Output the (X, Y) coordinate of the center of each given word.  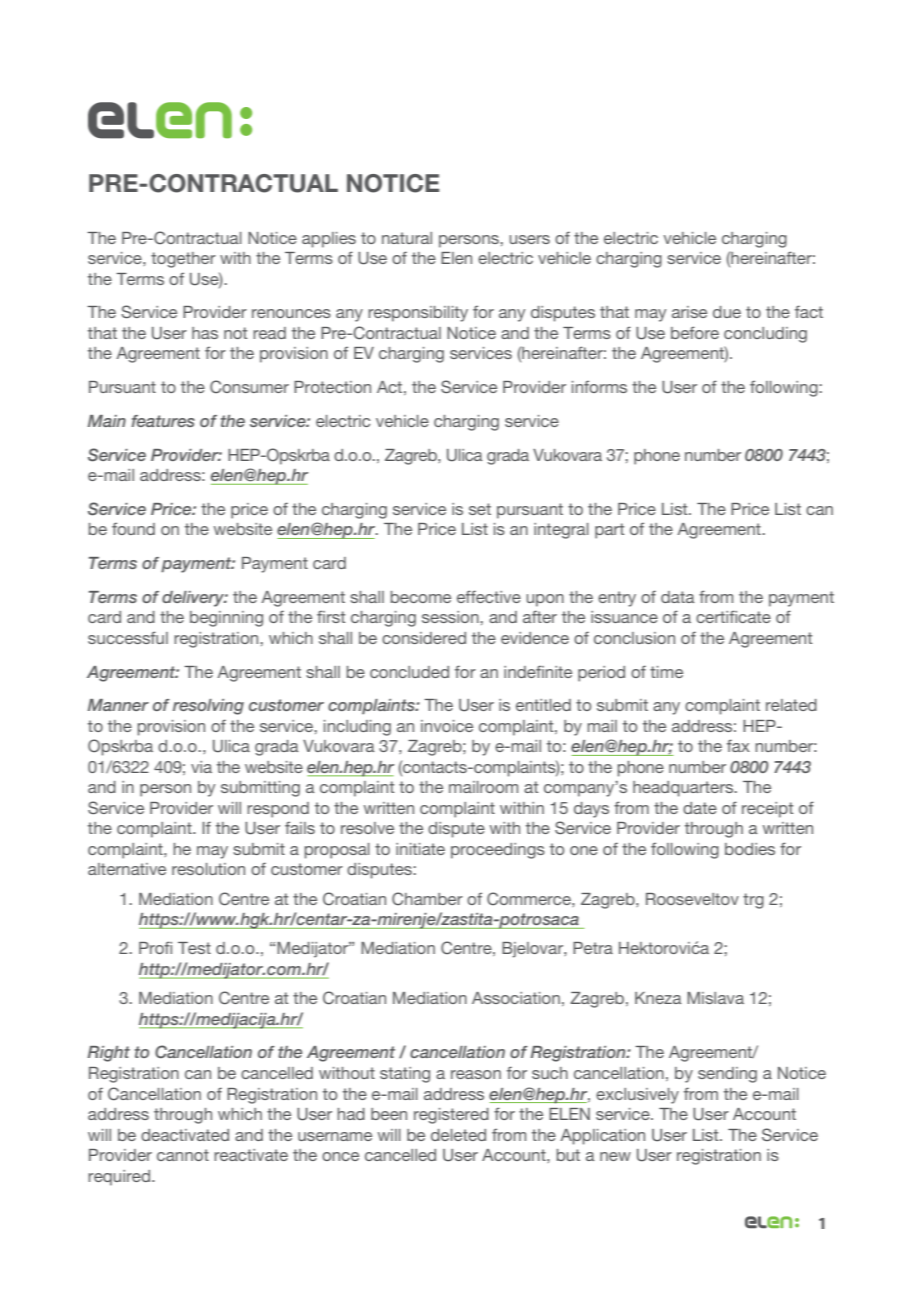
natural (407, 238)
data (678, 597)
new (615, 1156)
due (727, 312)
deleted (458, 1135)
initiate (420, 849)
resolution (208, 869)
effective (489, 596)
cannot (183, 1155)
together (183, 260)
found (133, 528)
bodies (750, 849)
